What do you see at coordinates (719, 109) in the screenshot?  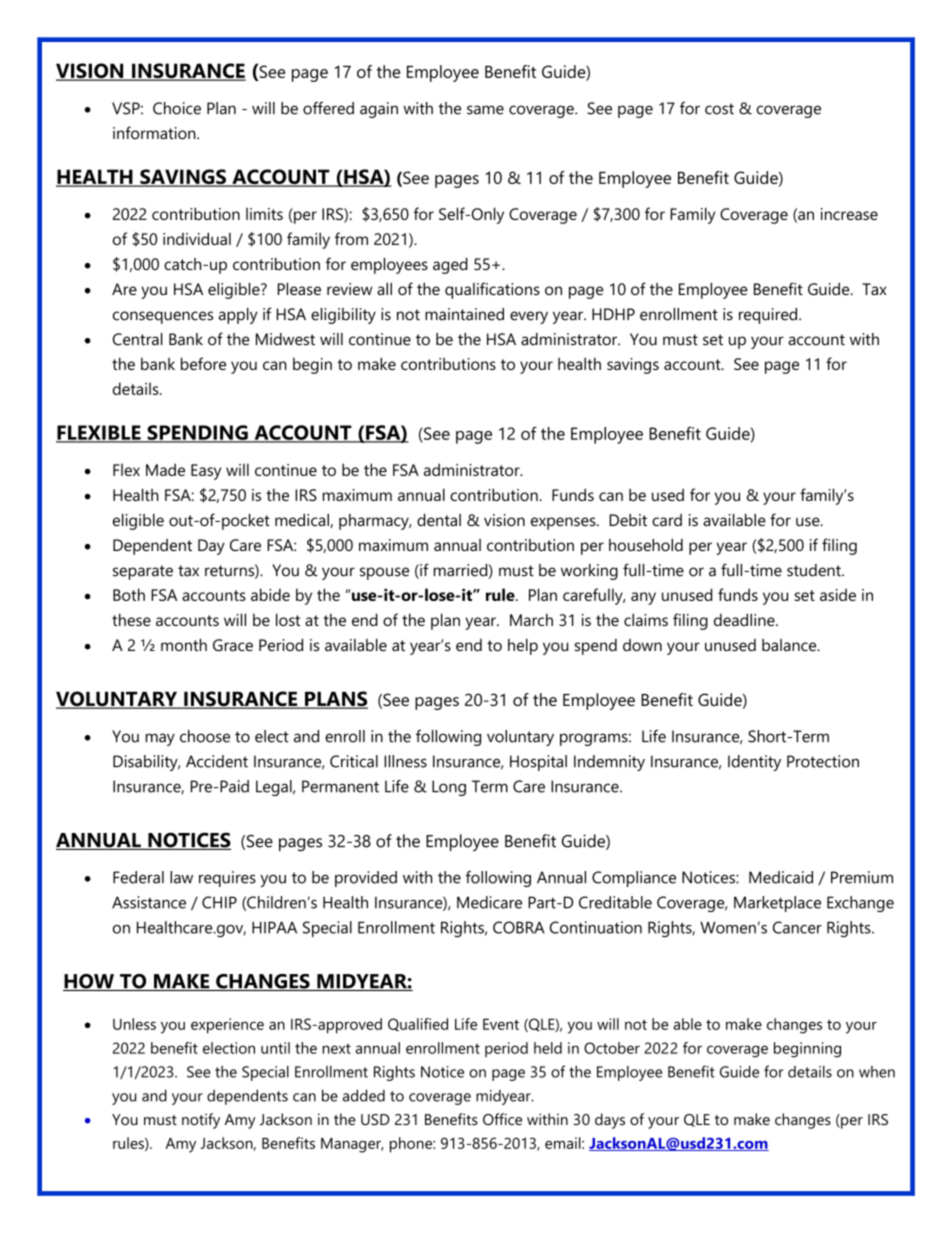 I see `cost` at bounding box center [719, 109].
